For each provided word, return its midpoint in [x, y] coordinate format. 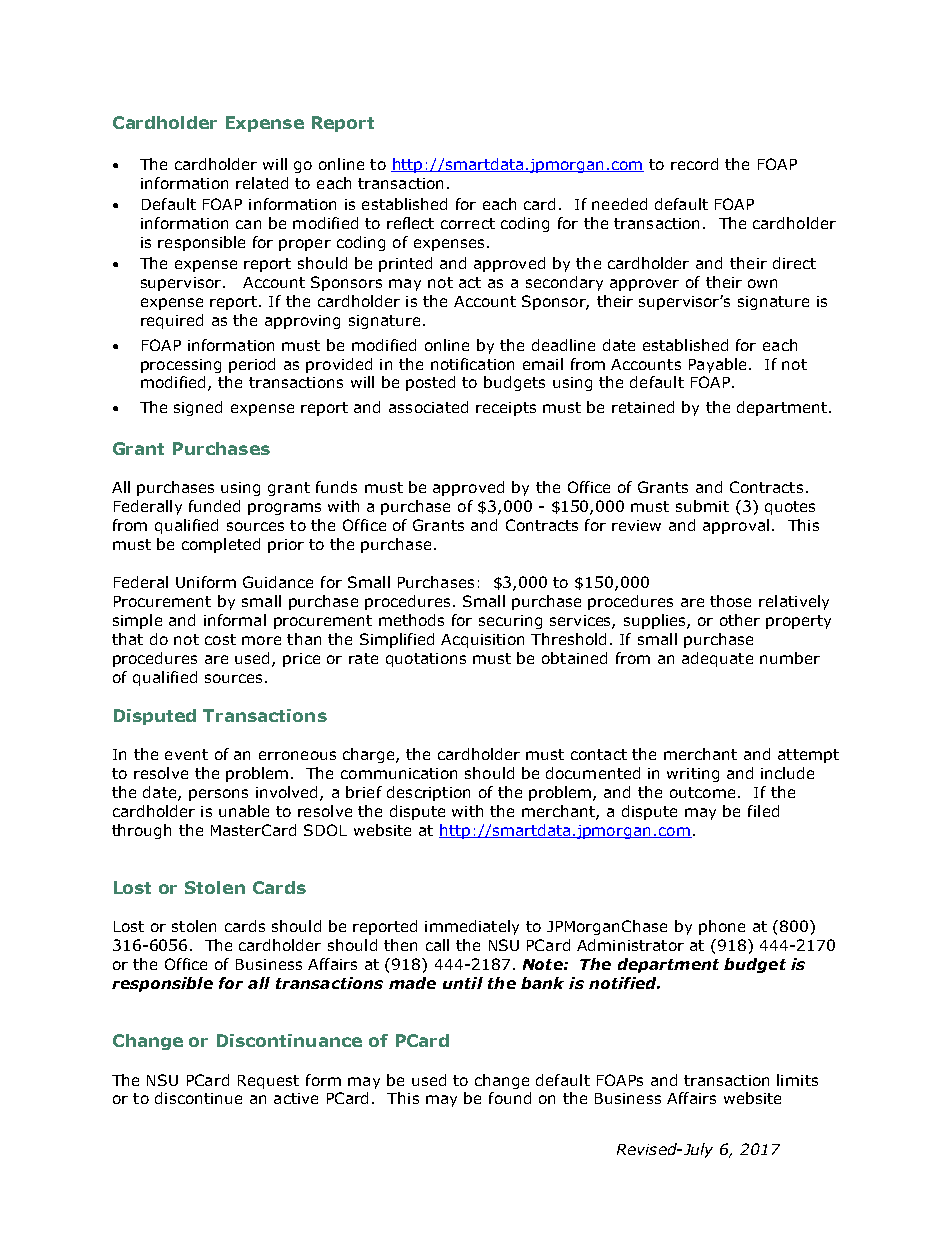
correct [468, 223]
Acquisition [482, 641]
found [510, 1098]
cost [220, 639]
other [740, 620]
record [694, 164]
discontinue [198, 1098]
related [262, 183]
